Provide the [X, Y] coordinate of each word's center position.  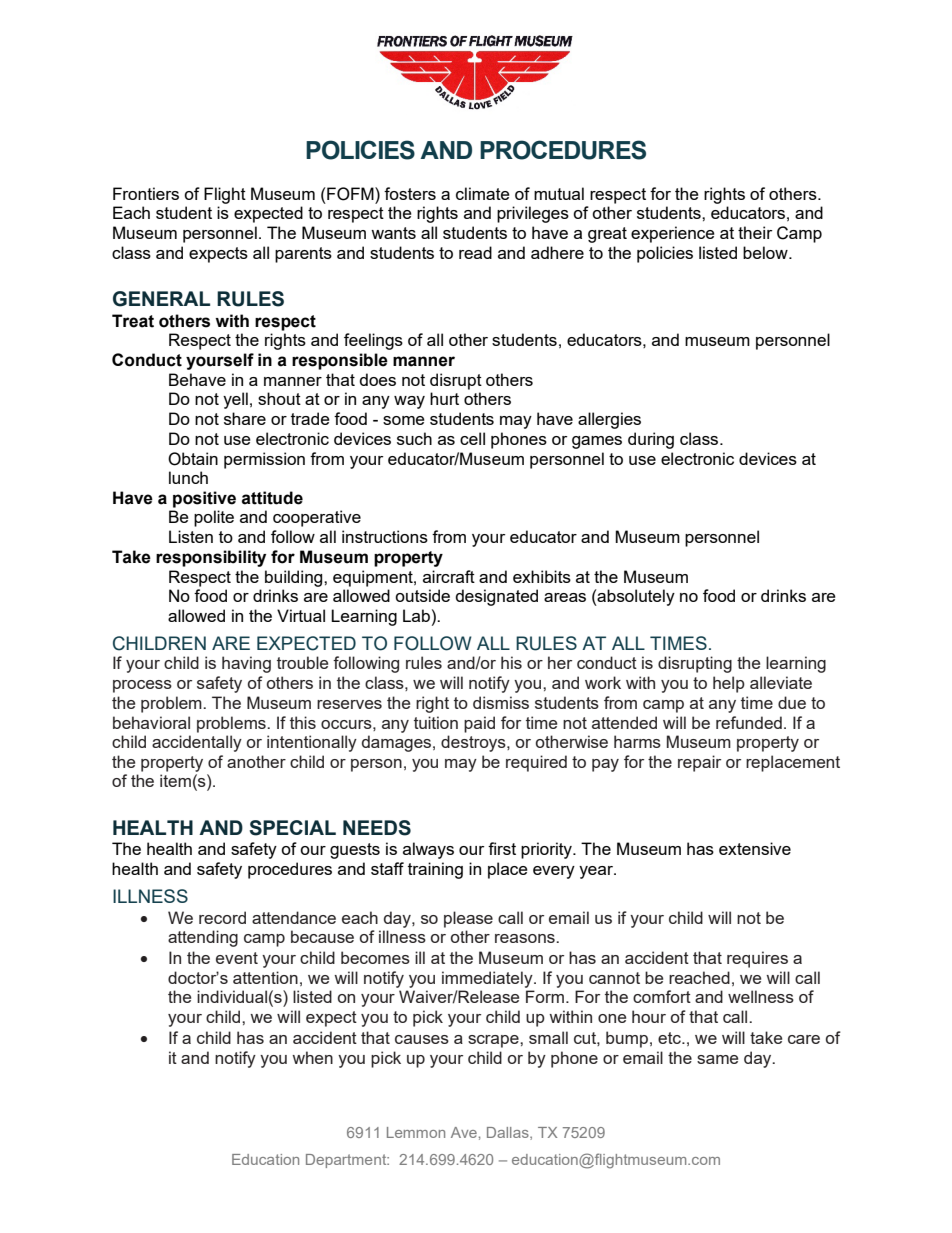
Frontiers [146, 193]
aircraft [449, 576]
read [475, 252]
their [755, 232]
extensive [755, 848]
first [502, 848]
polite [214, 518]
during [651, 440]
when [312, 1057]
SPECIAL [292, 828]
